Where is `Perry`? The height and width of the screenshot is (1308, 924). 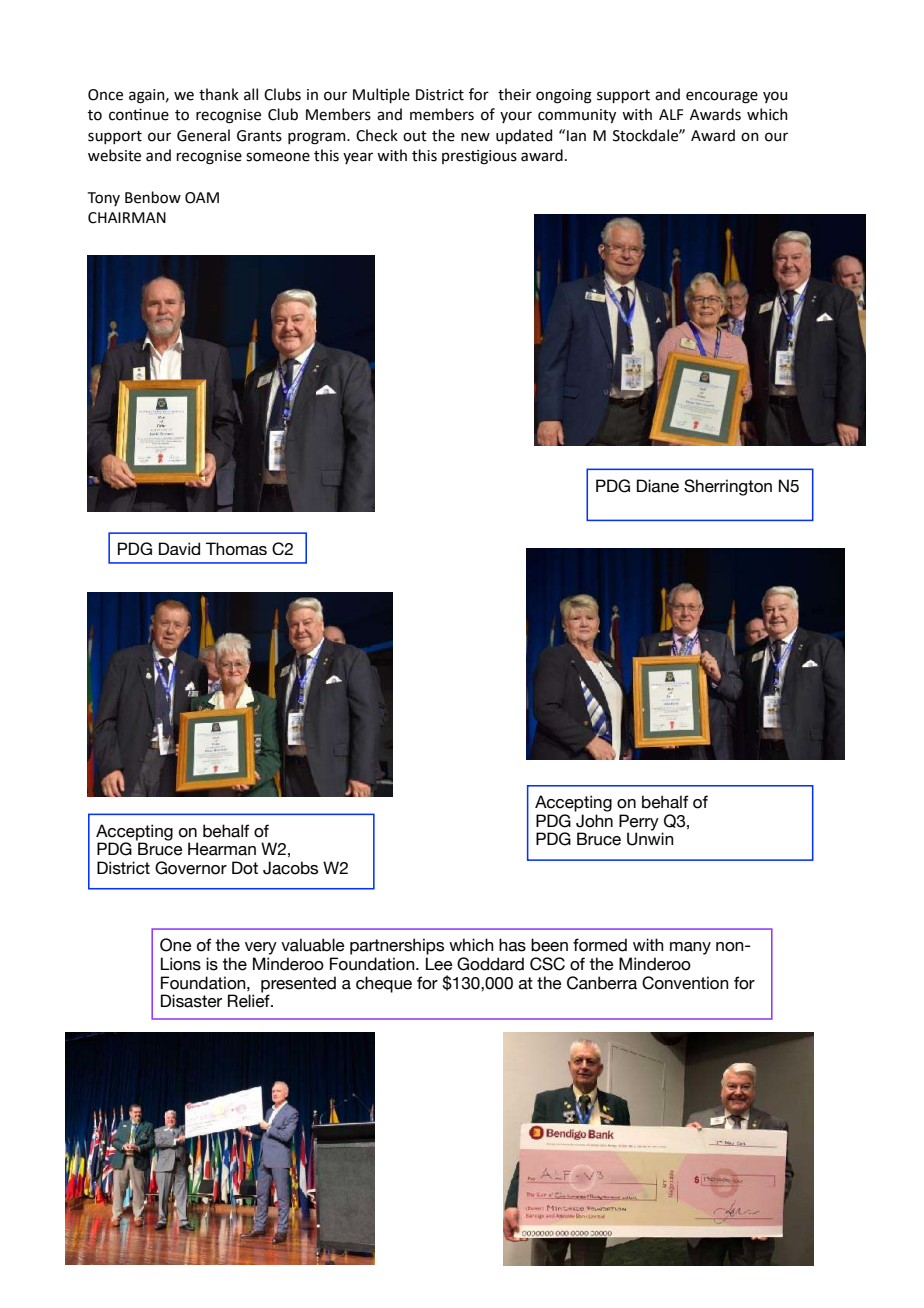
Perry is located at coordinates (639, 823).
